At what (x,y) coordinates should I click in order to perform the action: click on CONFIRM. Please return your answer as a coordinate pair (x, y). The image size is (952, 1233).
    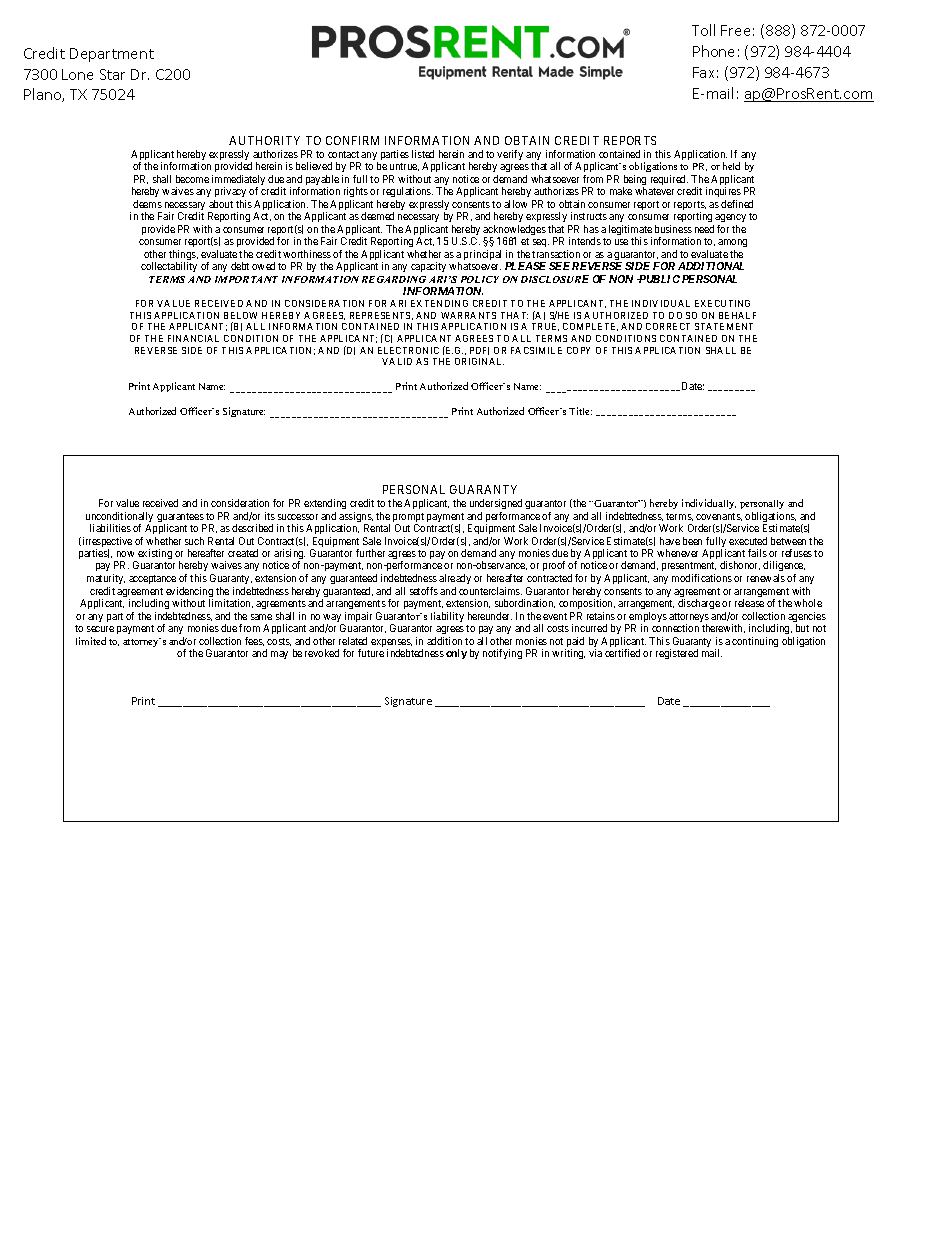
    Looking at the image, I should click on (352, 140).
